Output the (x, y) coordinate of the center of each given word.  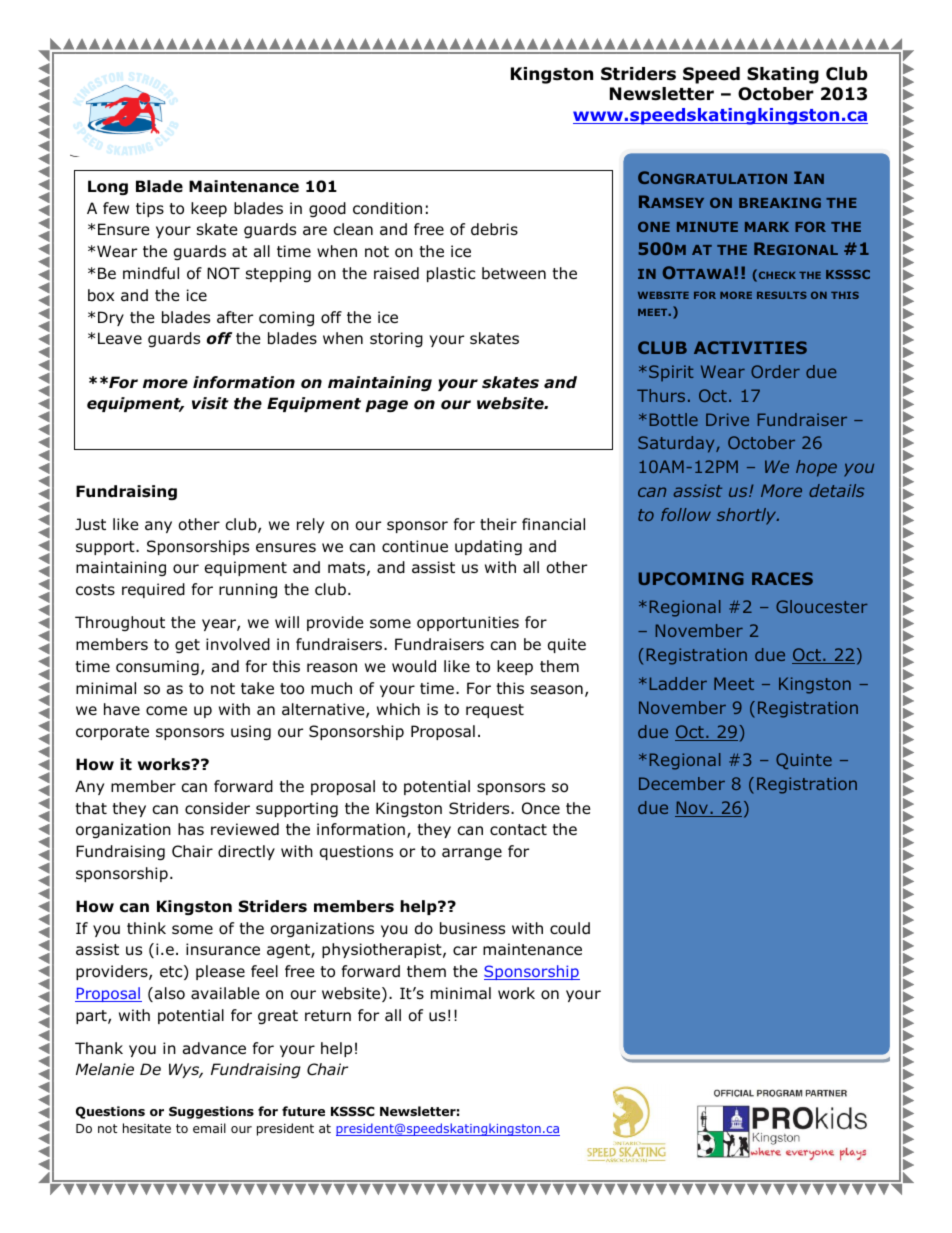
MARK (767, 227)
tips (150, 209)
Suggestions (211, 1112)
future (303, 1111)
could (570, 928)
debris (494, 229)
